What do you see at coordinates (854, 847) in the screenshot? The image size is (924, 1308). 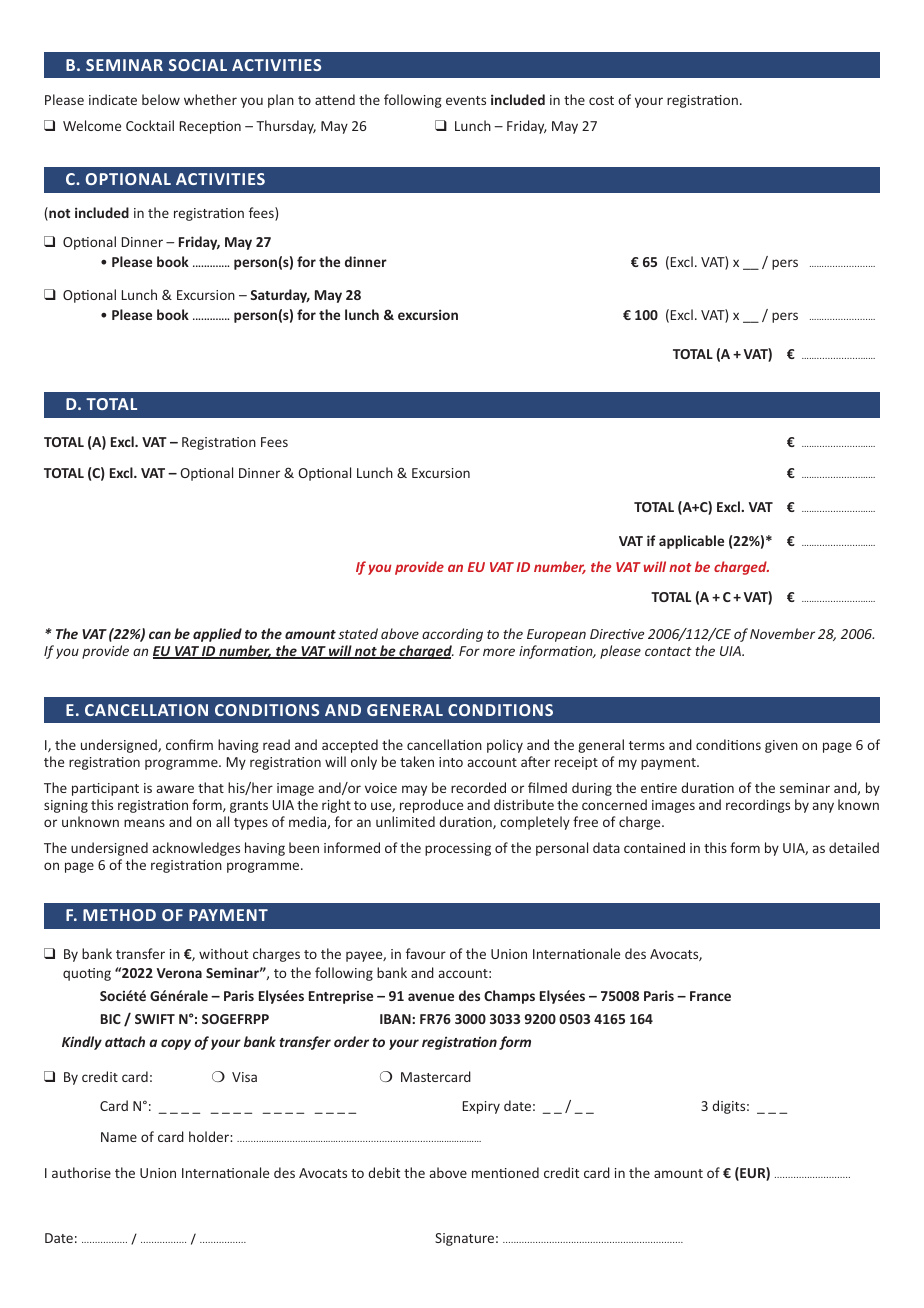 I see `detailed` at bounding box center [854, 847].
